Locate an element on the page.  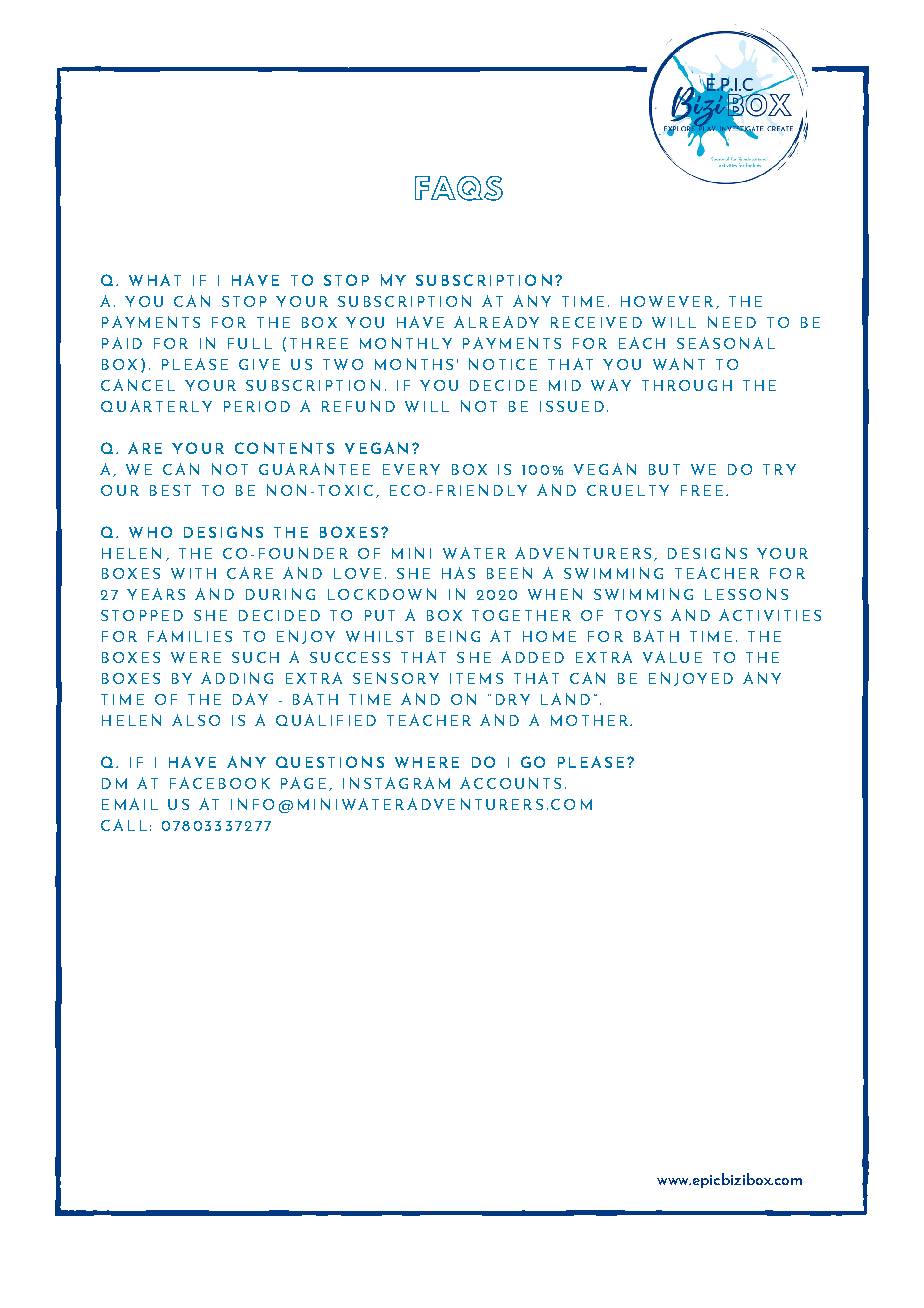
EVERY is located at coordinates (411, 469).
